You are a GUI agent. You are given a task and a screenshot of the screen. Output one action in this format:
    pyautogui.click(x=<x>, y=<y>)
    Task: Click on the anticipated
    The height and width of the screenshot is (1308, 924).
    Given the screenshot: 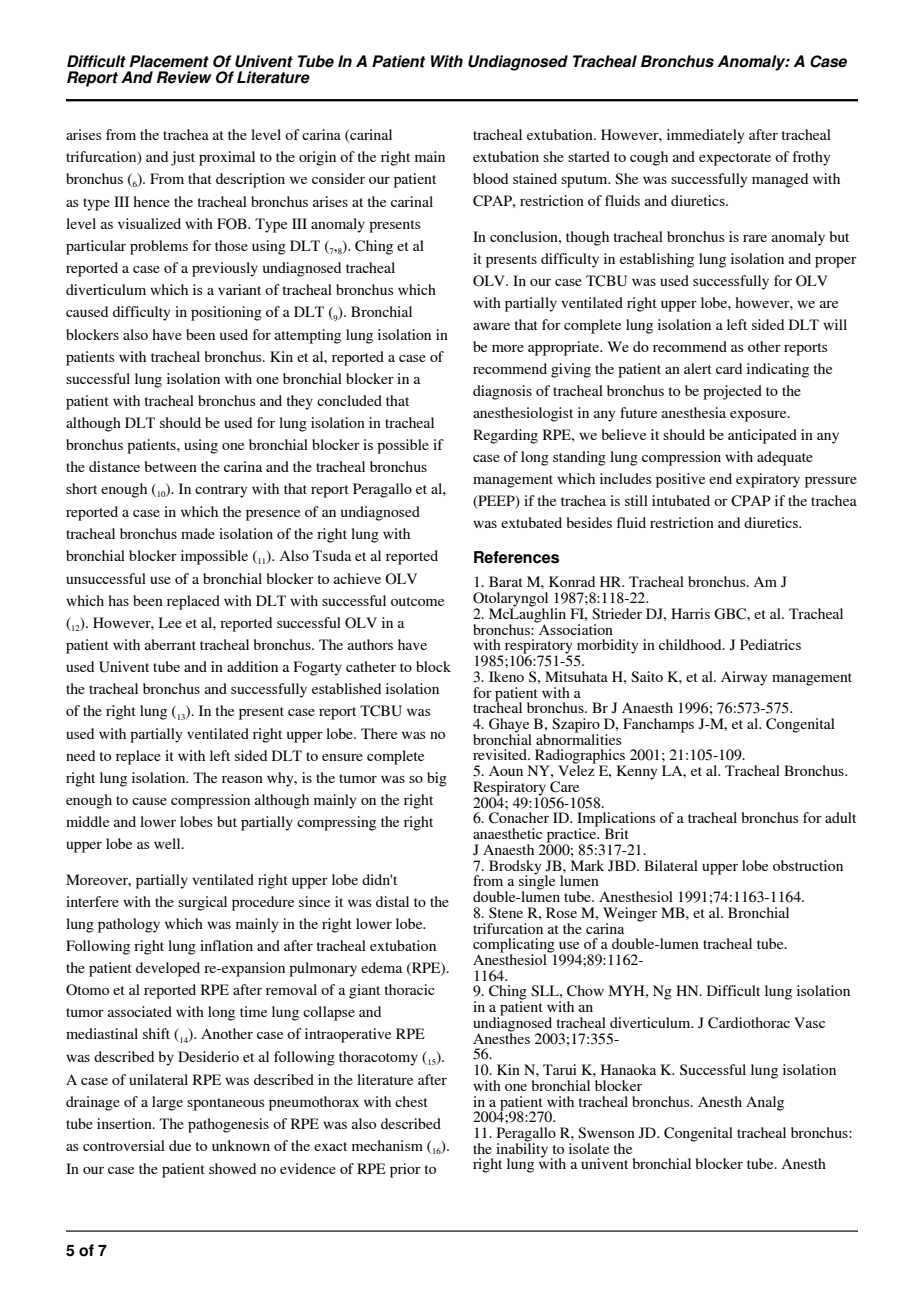 What is the action you would take?
    pyautogui.click(x=762, y=436)
